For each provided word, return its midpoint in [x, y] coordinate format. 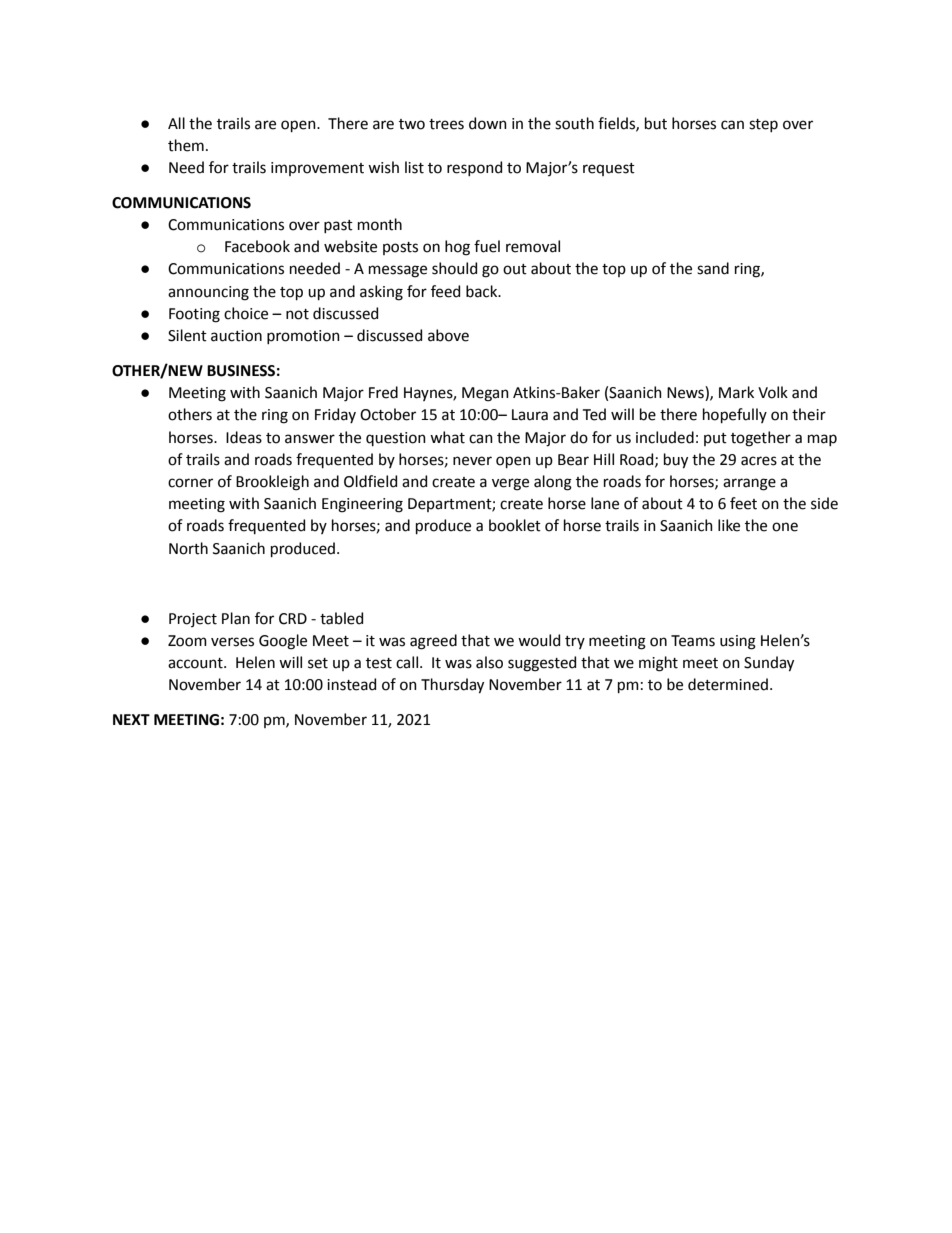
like [729, 525]
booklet [515, 525]
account [196, 663]
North [188, 548]
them [186, 145]
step [763, 125]
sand [713, 268]
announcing [208, 293]
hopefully [735, 415]
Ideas [244, 437]
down [488, 123]
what [447, 437]
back [483, 291]
